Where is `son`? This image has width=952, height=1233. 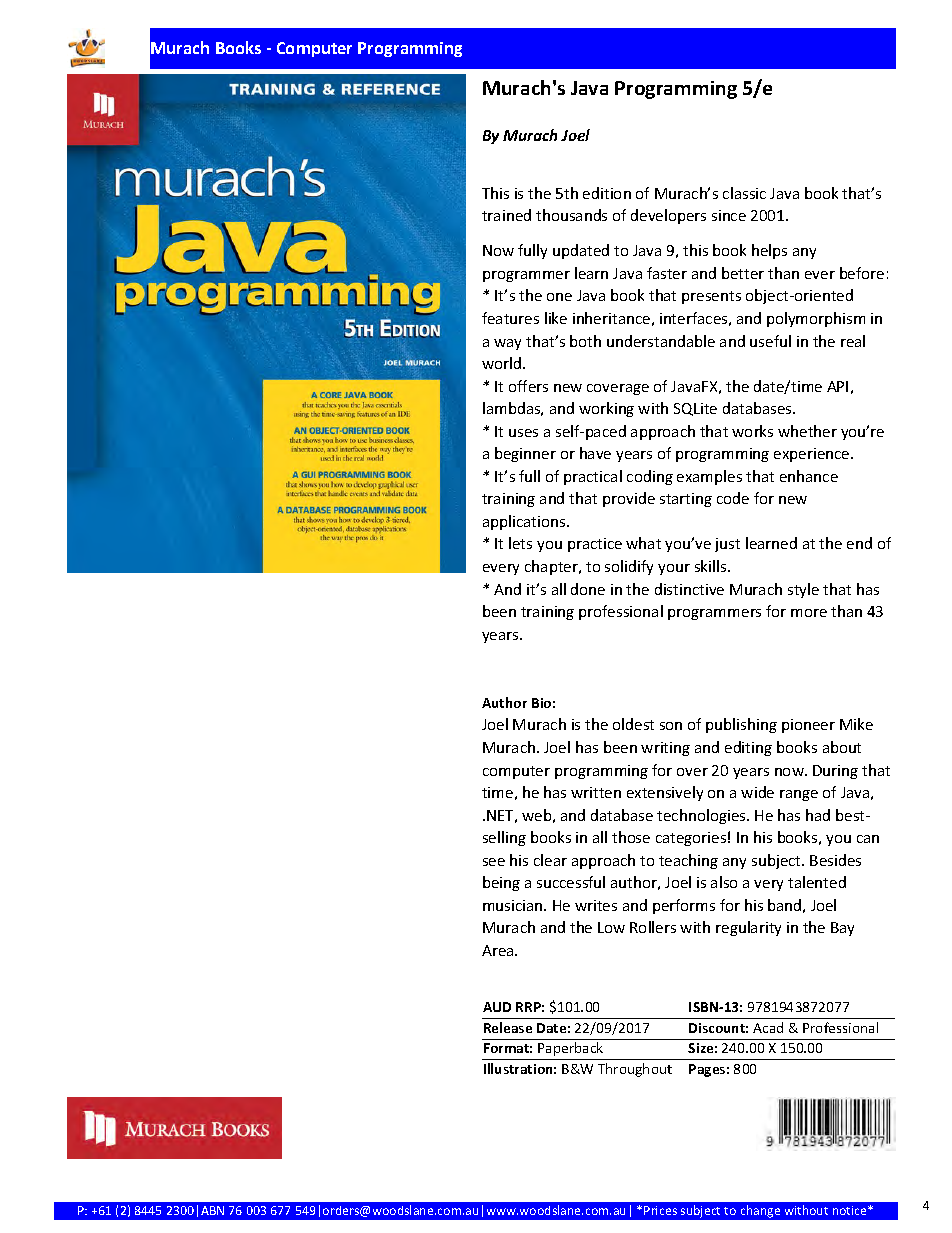 son is located at coordinates (671, 726).
